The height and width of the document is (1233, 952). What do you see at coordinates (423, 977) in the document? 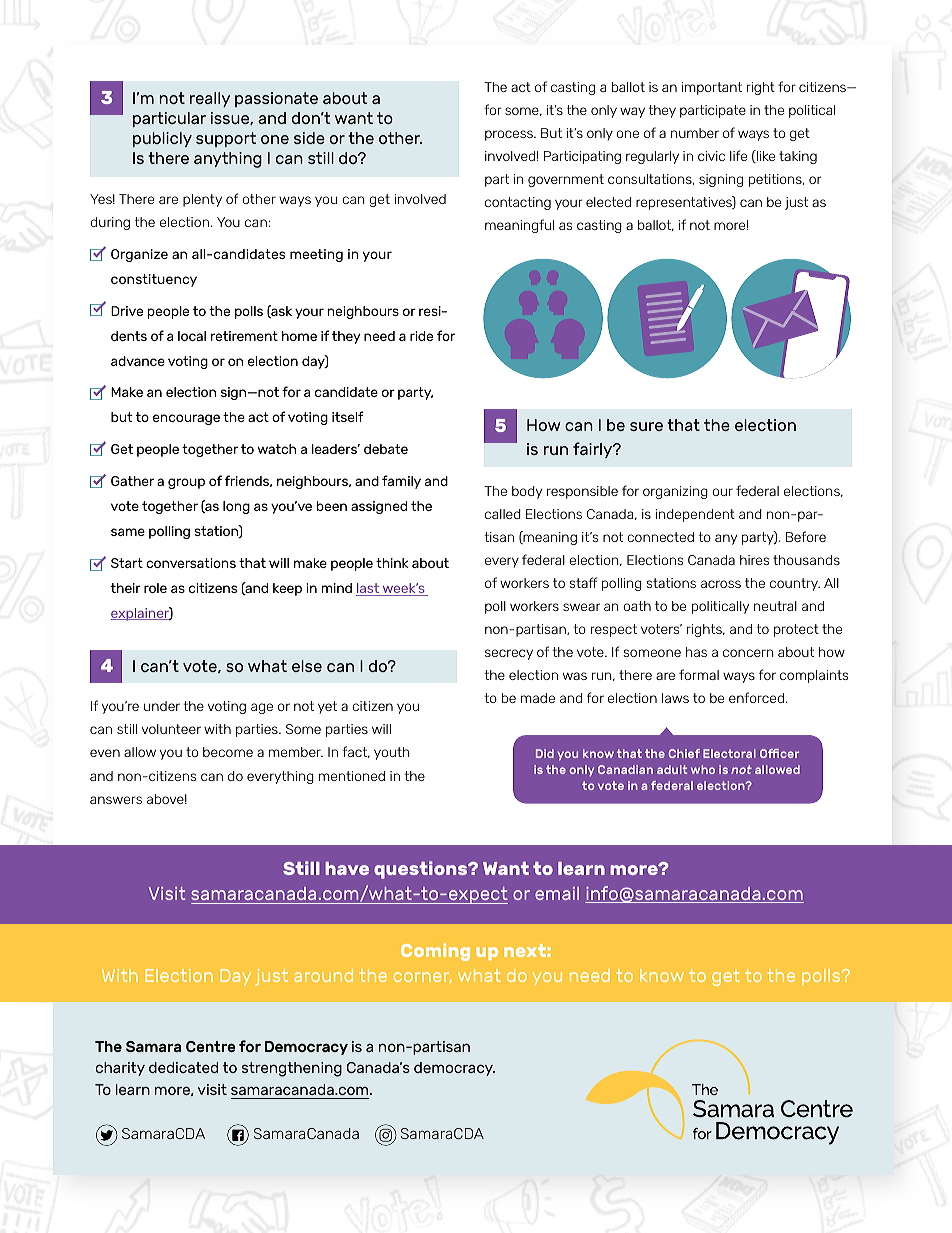
I see `corner` at bounding box center [423, 977].
